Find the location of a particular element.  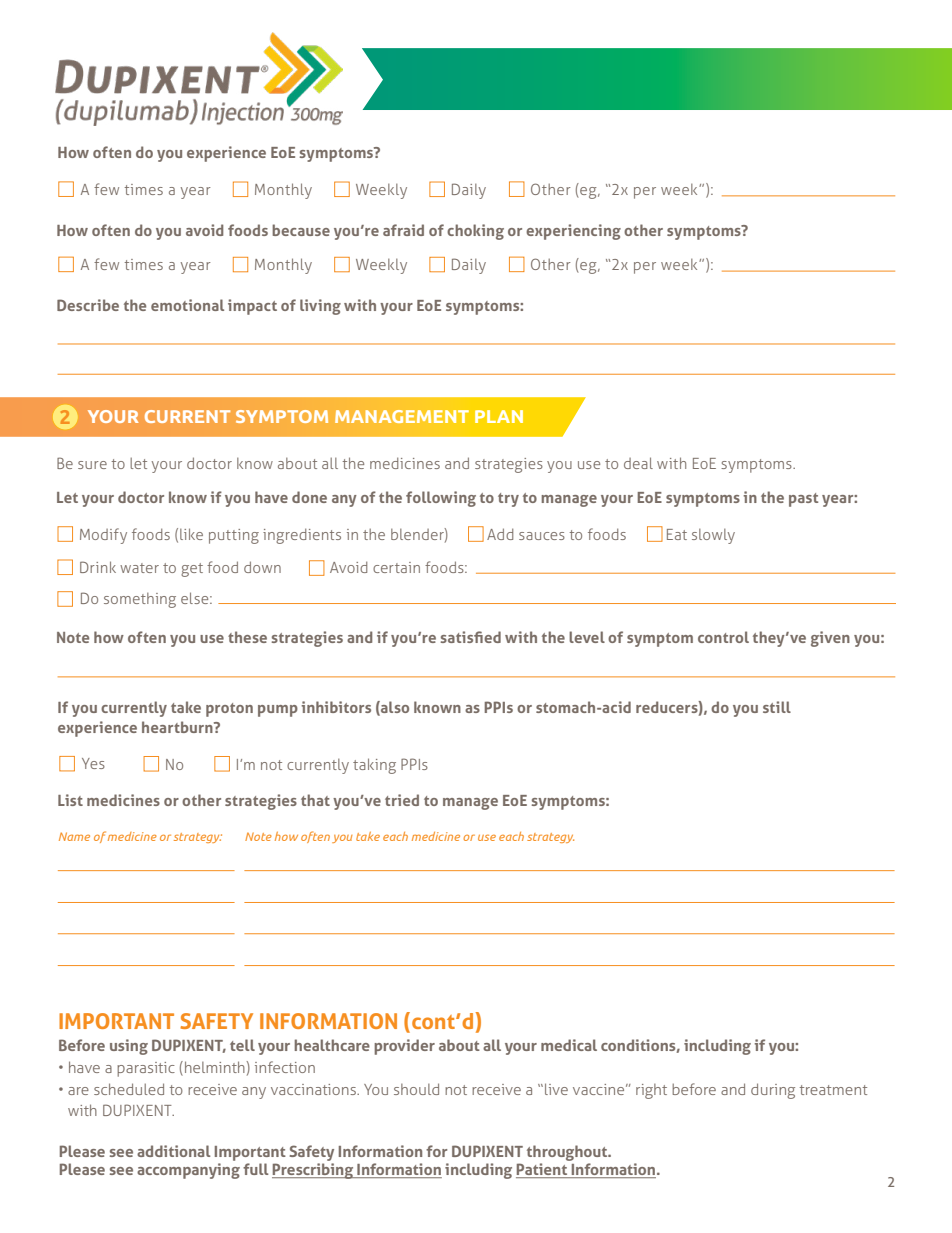

slowly is located at coordinates (713, 536).
